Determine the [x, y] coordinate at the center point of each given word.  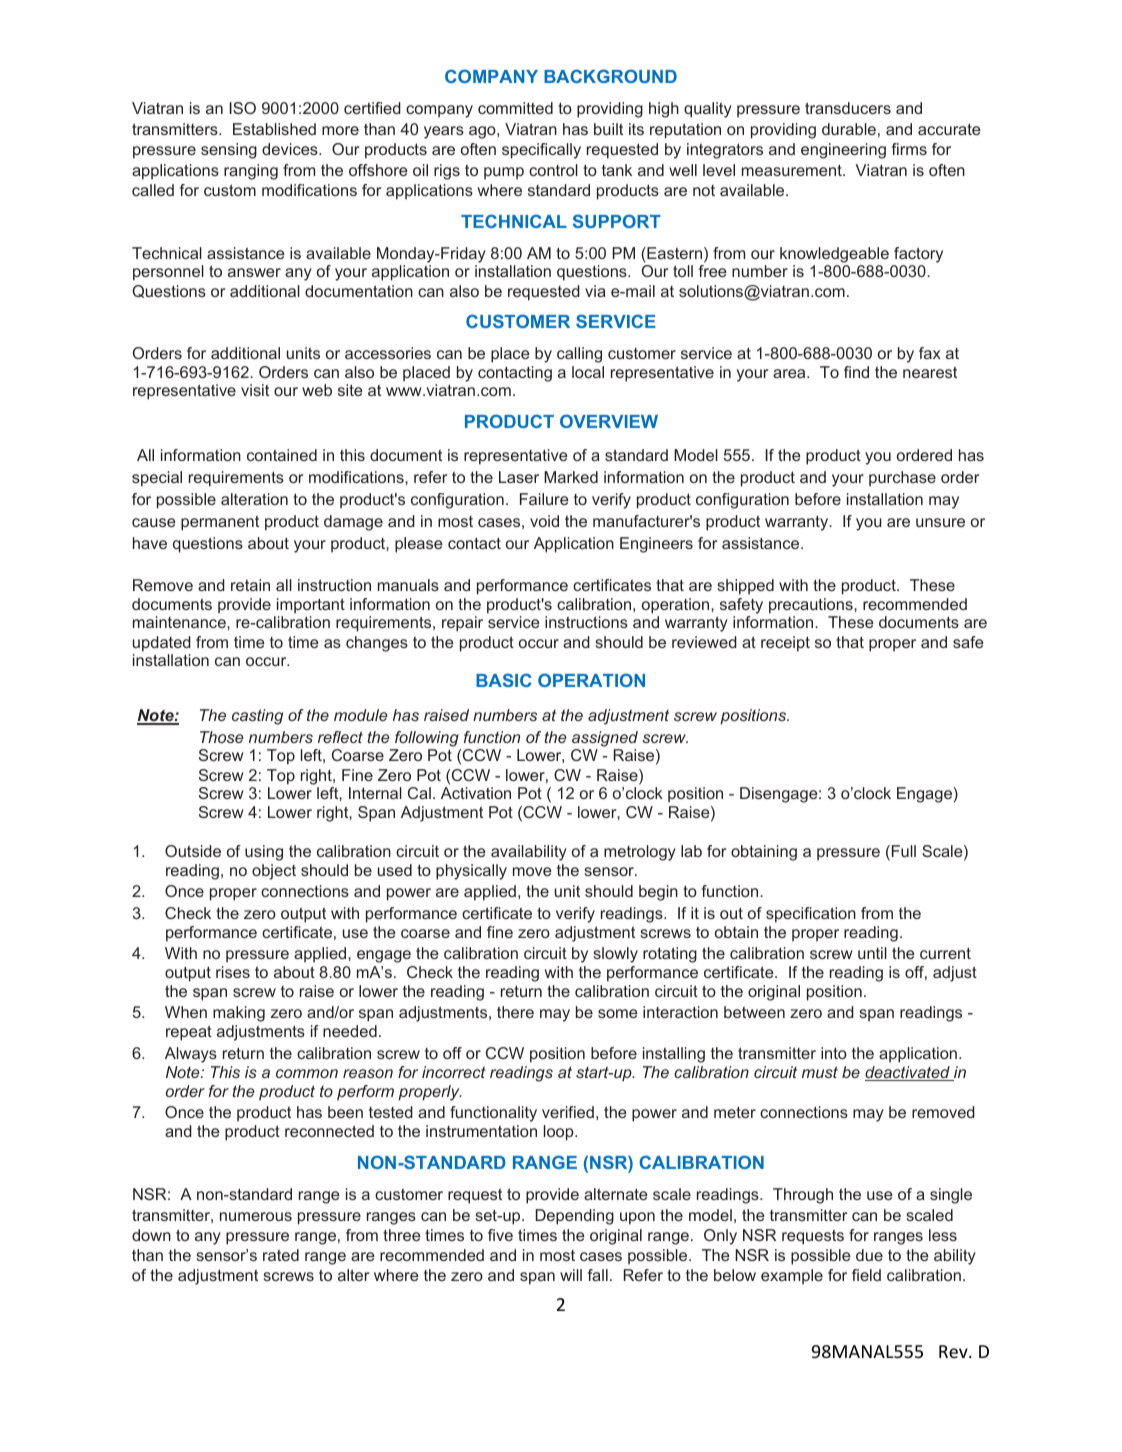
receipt [785, 644]
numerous [256, 1216]
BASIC [504, 680]
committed [515, 108]
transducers [848, 108]
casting [257, 717]
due [869, 1255]
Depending [574, 1217]
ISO [242, 108]
